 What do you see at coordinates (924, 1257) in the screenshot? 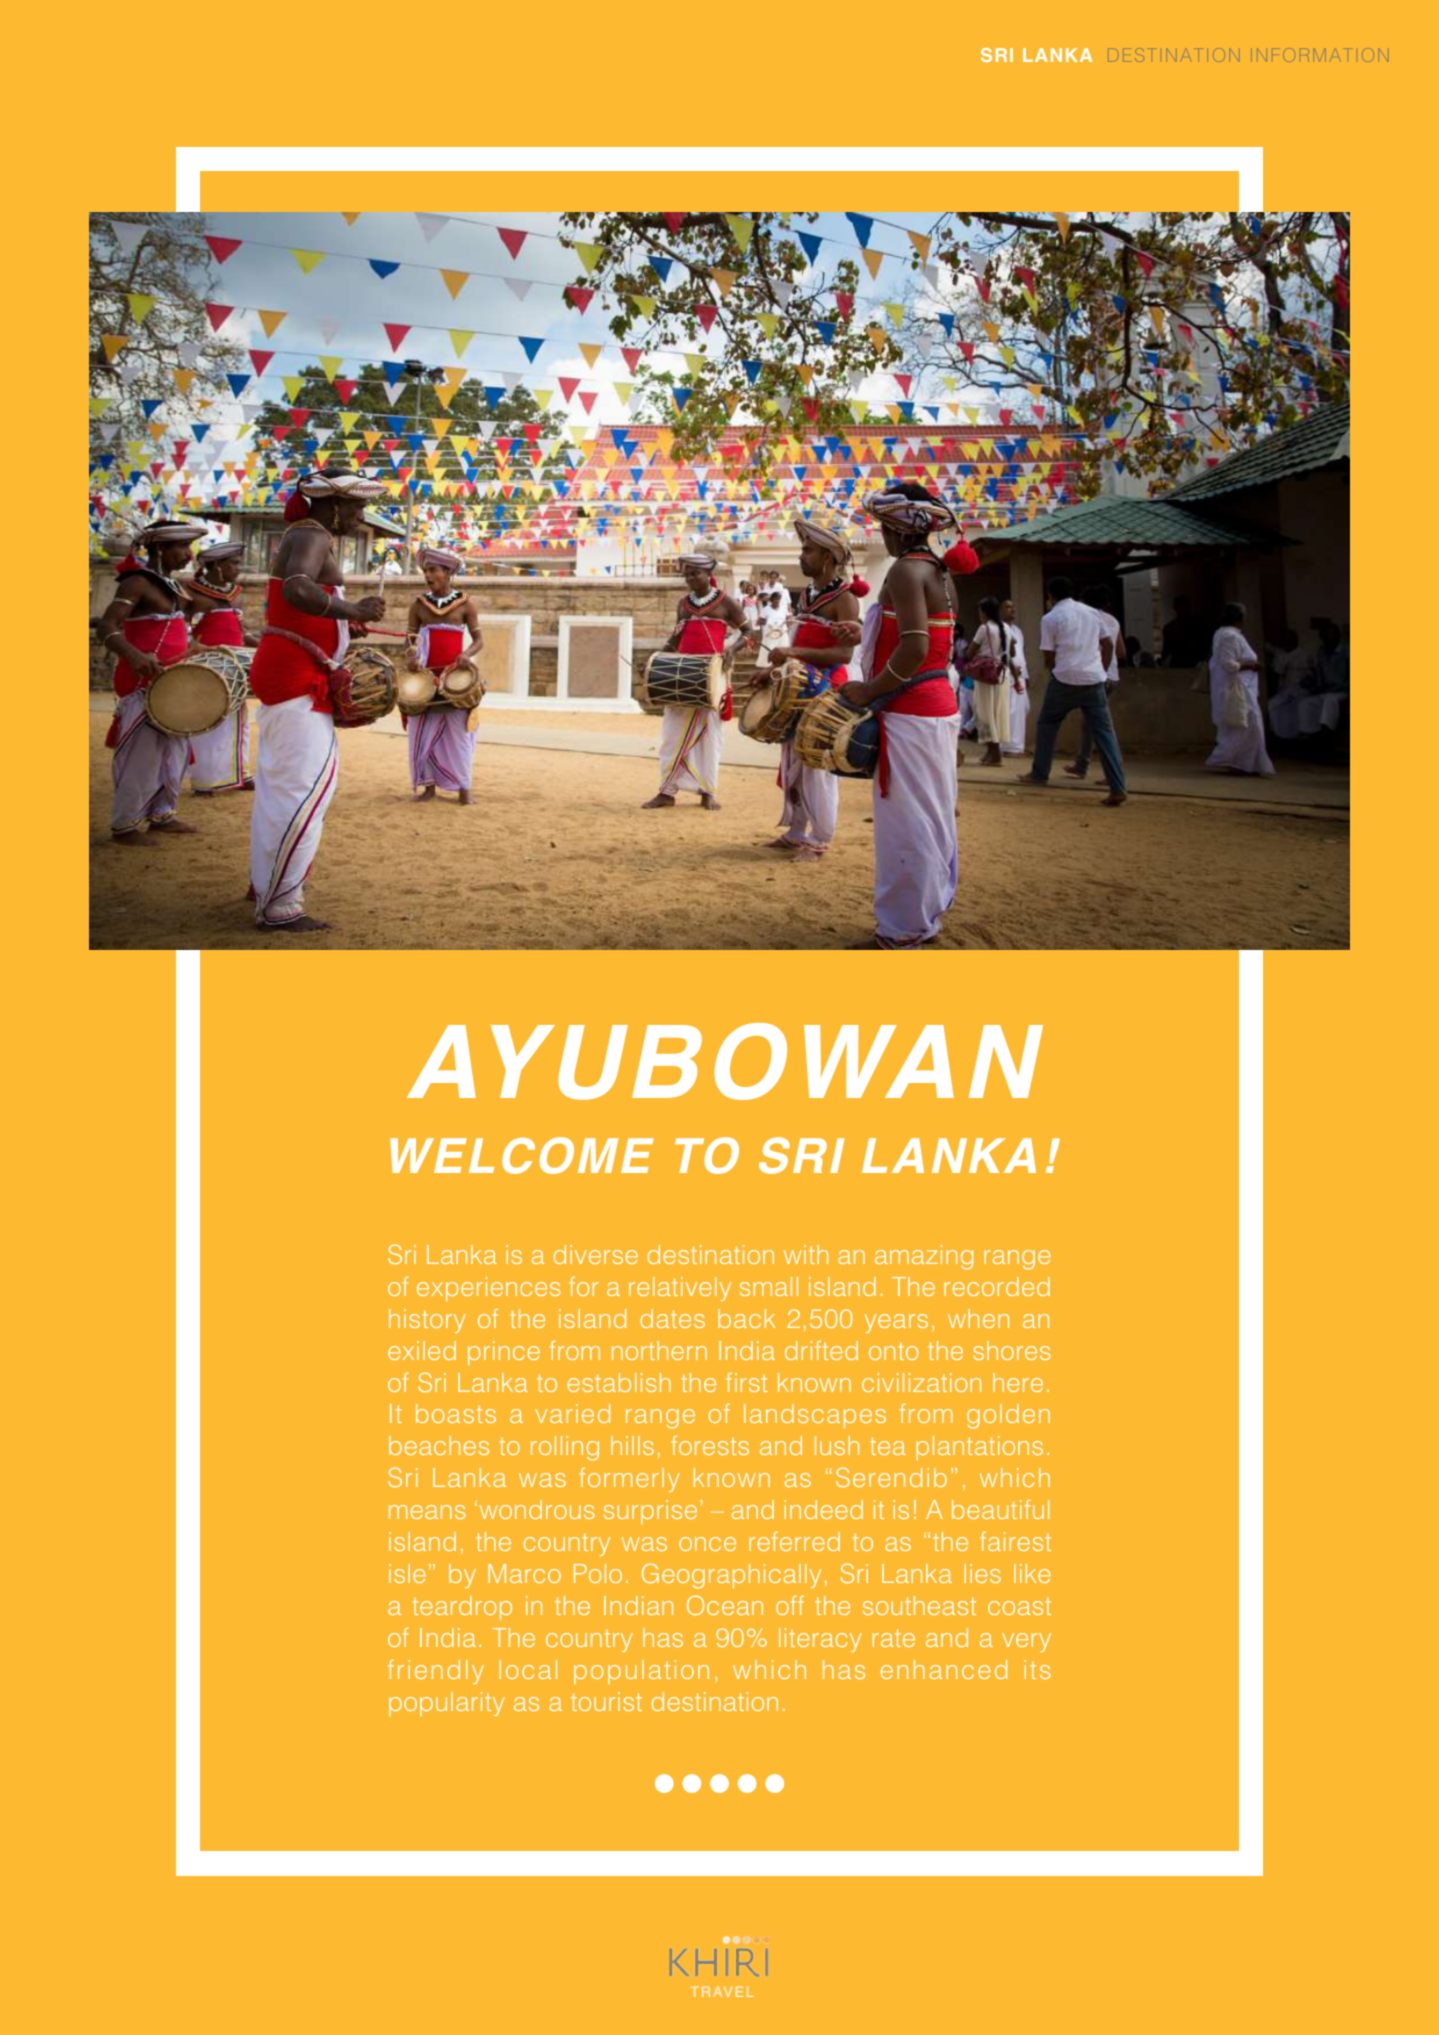
I see `amazing` at bounding box center [924, 1257].
